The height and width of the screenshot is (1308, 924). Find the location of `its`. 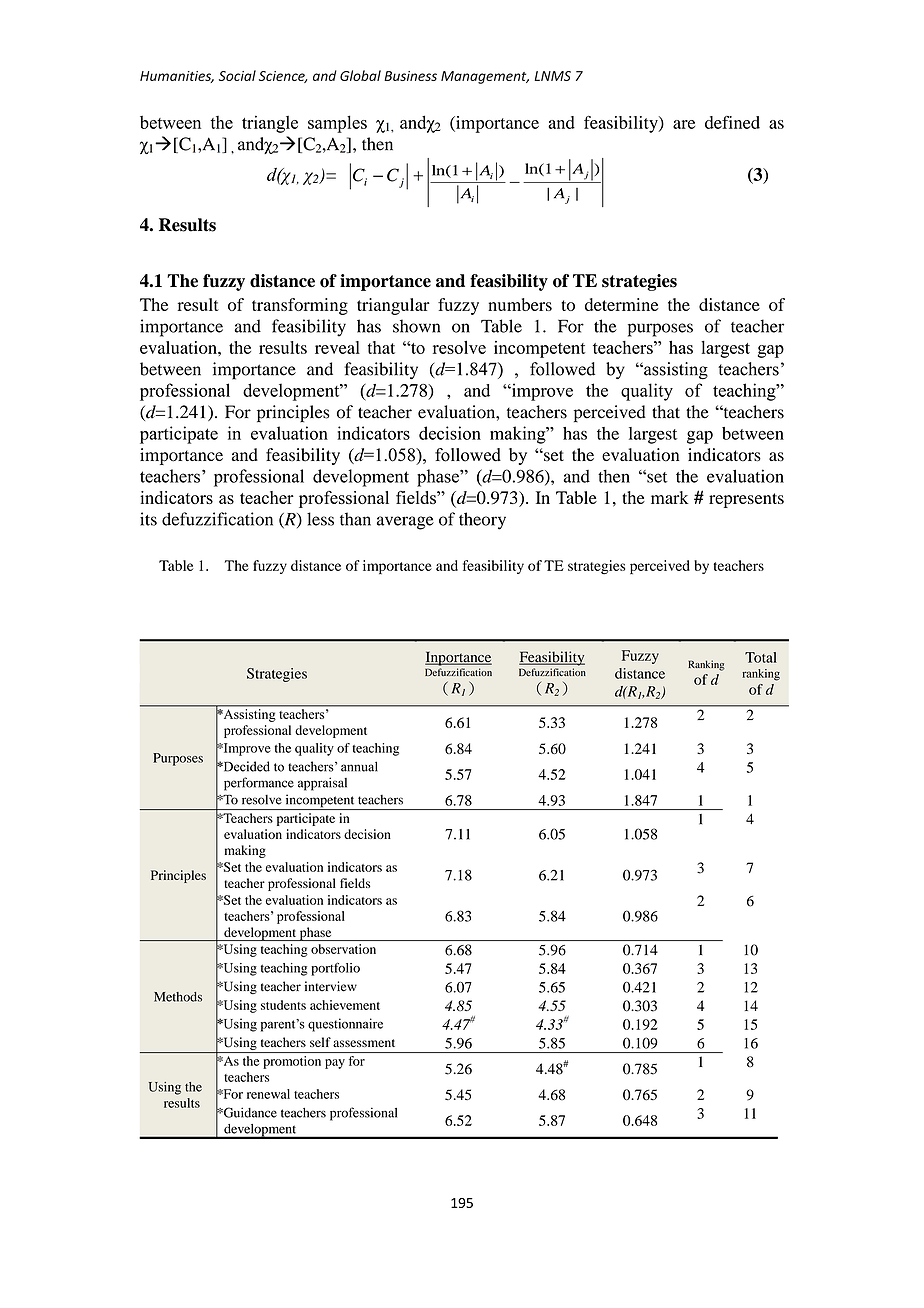

its is located at coordinates (148, 519).
